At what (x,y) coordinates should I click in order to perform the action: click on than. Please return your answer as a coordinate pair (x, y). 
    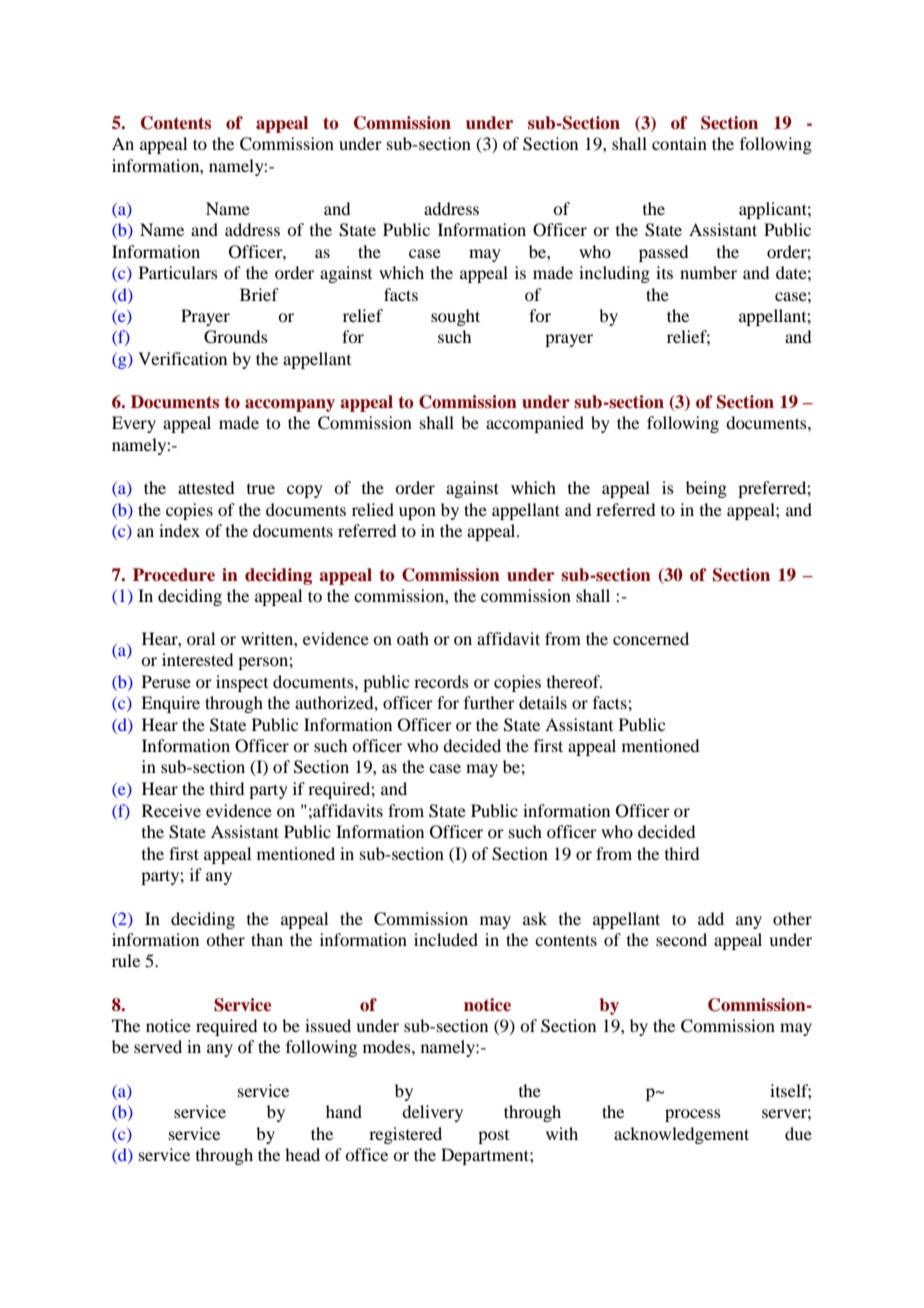
    Looking at the image, I should click on (267, 939).
